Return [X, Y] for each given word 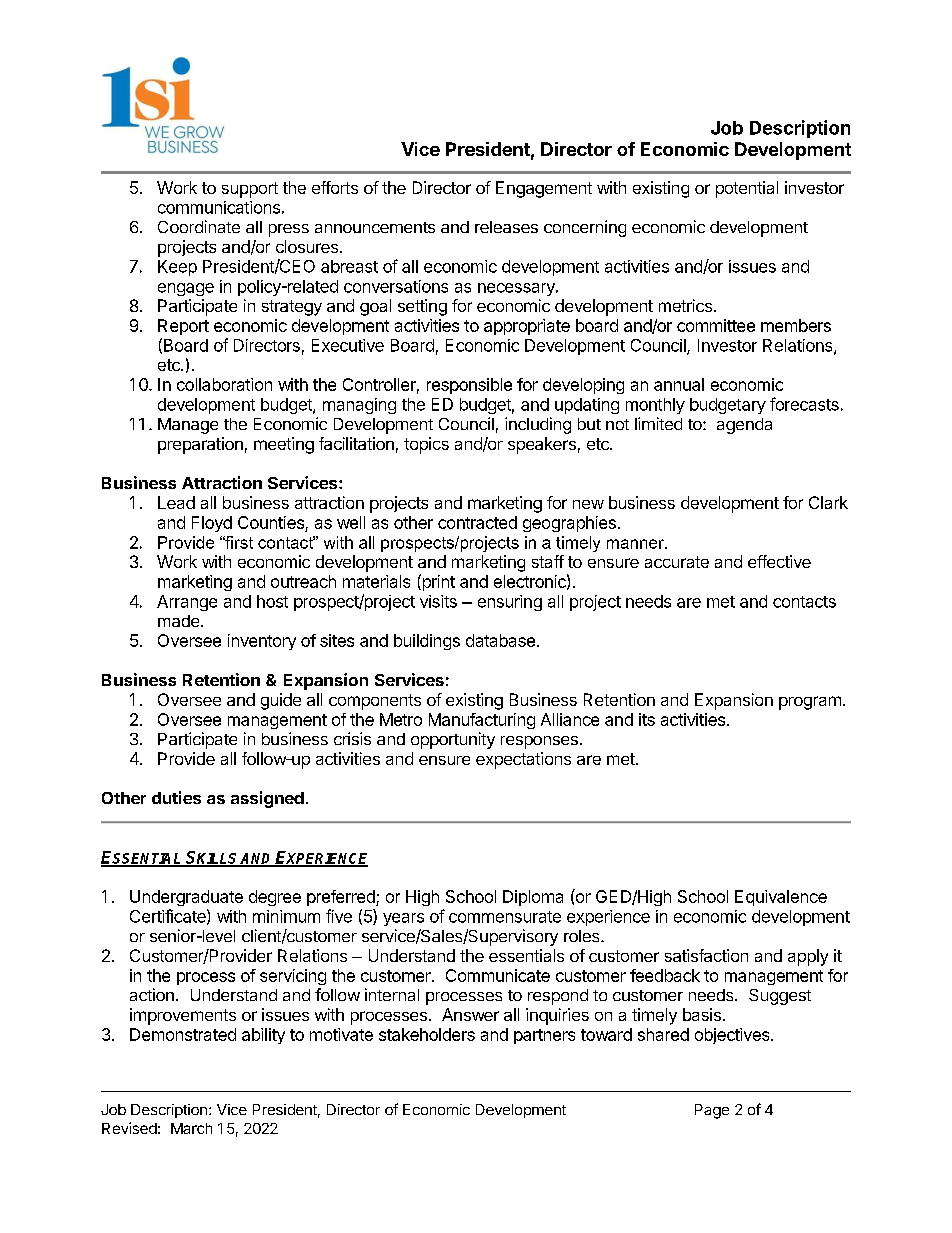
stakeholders [427, 1034]
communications [219, 207]
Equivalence [781, 898]
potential [747, 189]
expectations [523, 760]
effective [779, 561]
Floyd [212, 524]
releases [506, 227]
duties [176, 797]
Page [712, 1111]
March [191, 1128]
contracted [477, 522]
